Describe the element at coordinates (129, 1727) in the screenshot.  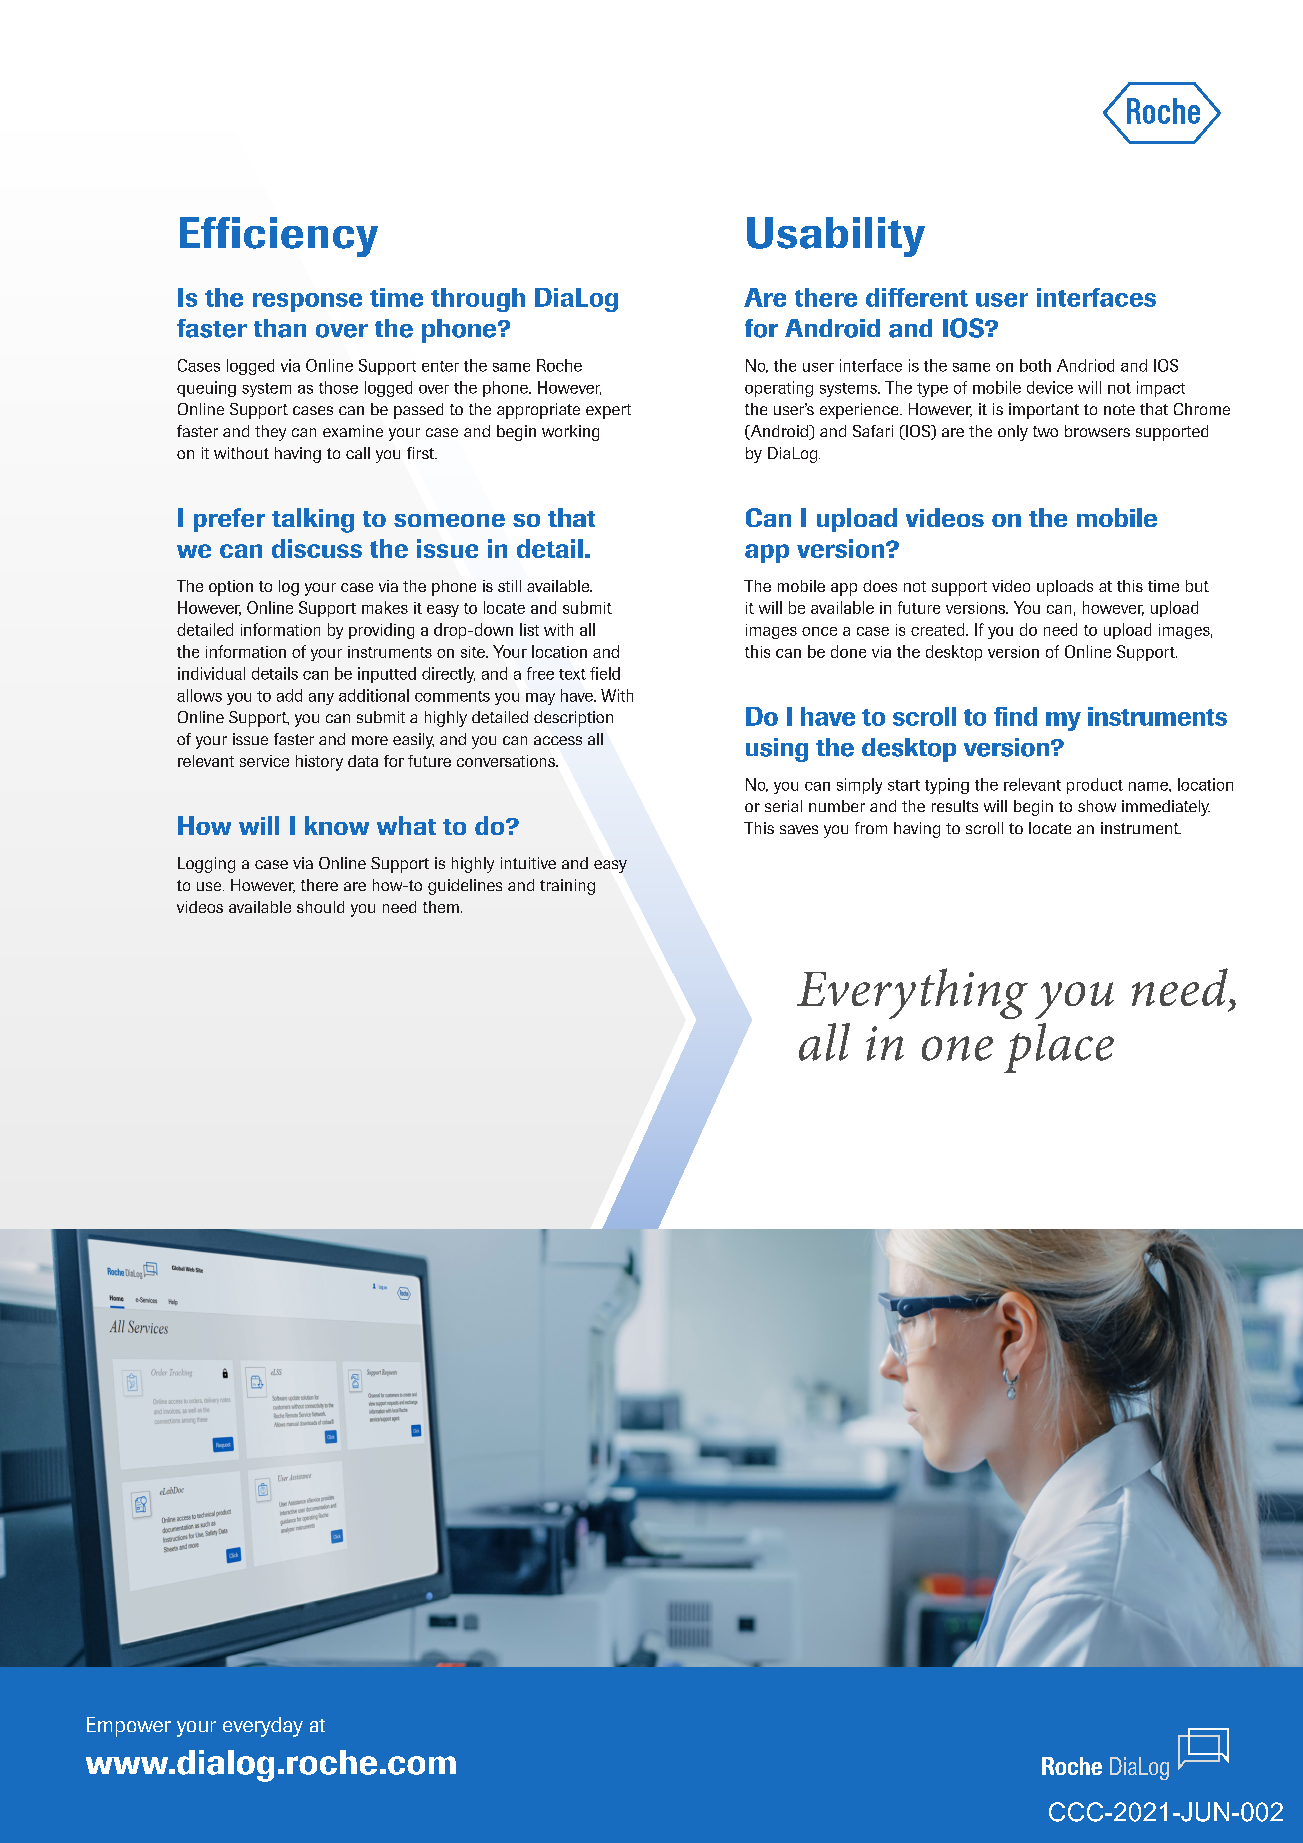
I see `Empower` at that location.
